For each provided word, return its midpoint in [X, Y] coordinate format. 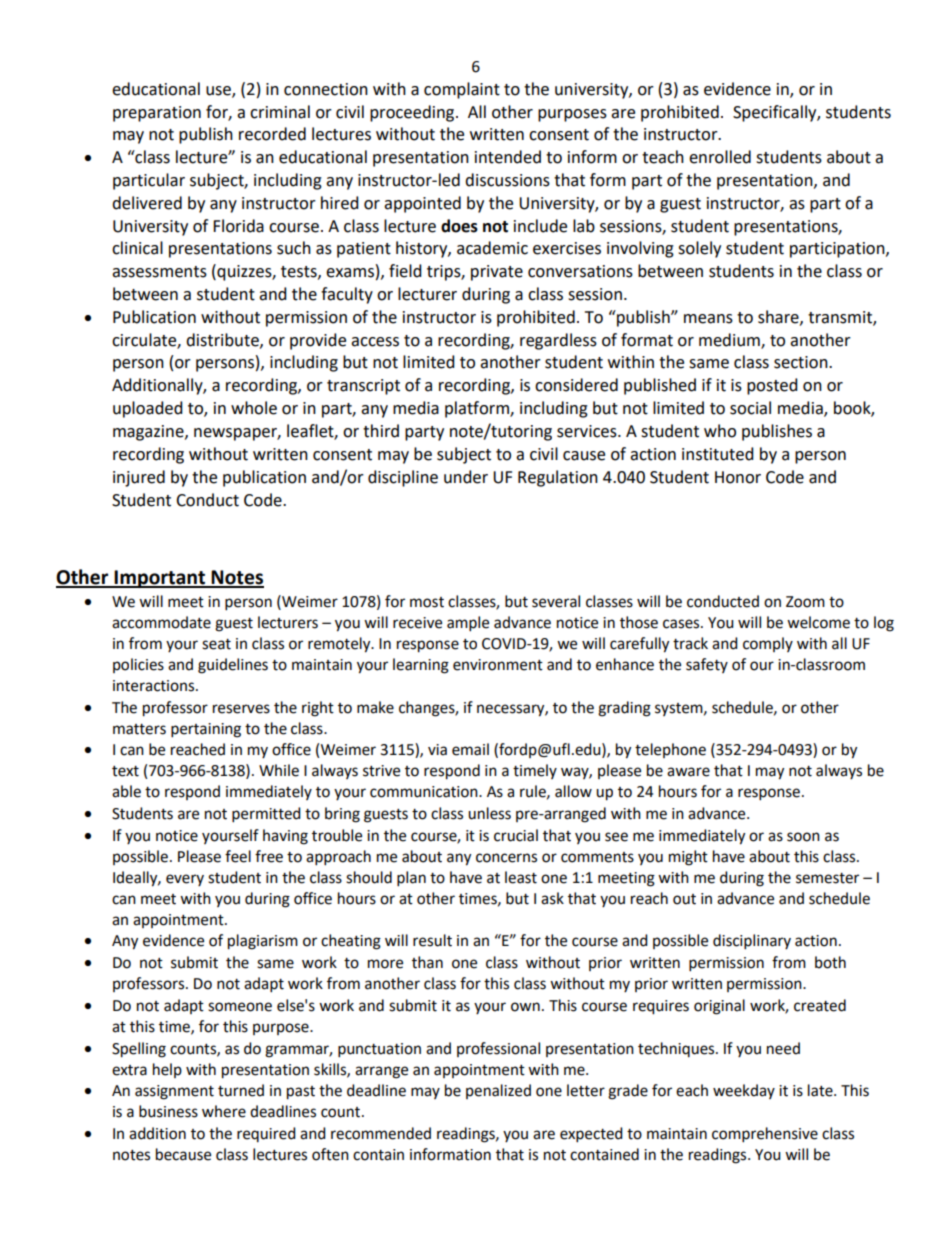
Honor [738, 477]
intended [508, 157]
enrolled [720, 157]
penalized [498, 1091]
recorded [272, 134]
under [466, 477]
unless [489, 813]
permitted [266, 815]
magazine [149, 433]
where [224, 1111]
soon [803, 837]
